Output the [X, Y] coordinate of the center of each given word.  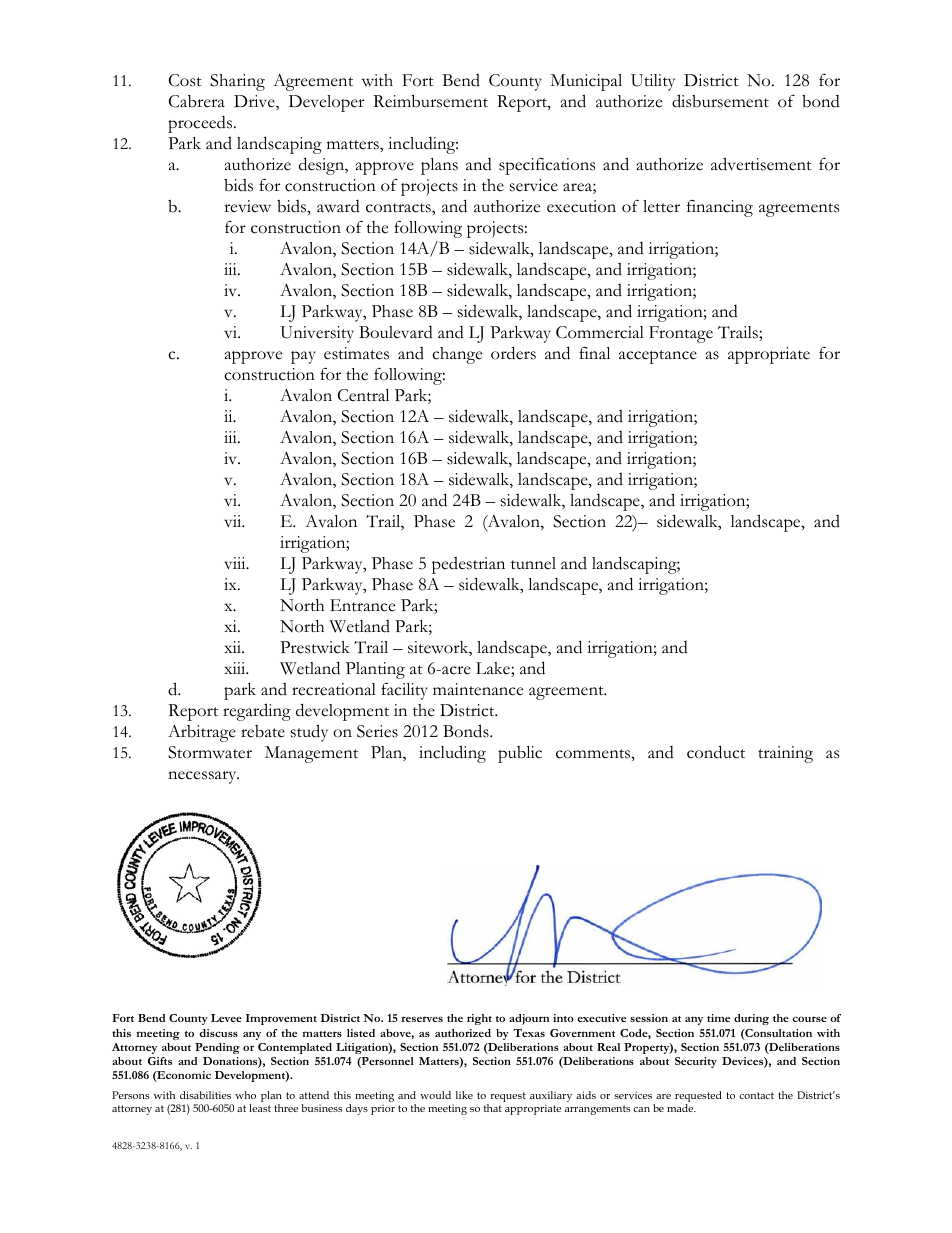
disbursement [720, 101]
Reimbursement [430, 101]
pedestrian [468, 565]
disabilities [205, 1095]
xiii [236, 668]
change [457, 355]
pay [303, 357]
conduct [716, 752]
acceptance [658, 357]
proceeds [201, 124]
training [785, 754]
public [520, 754]
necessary [203, 777]
